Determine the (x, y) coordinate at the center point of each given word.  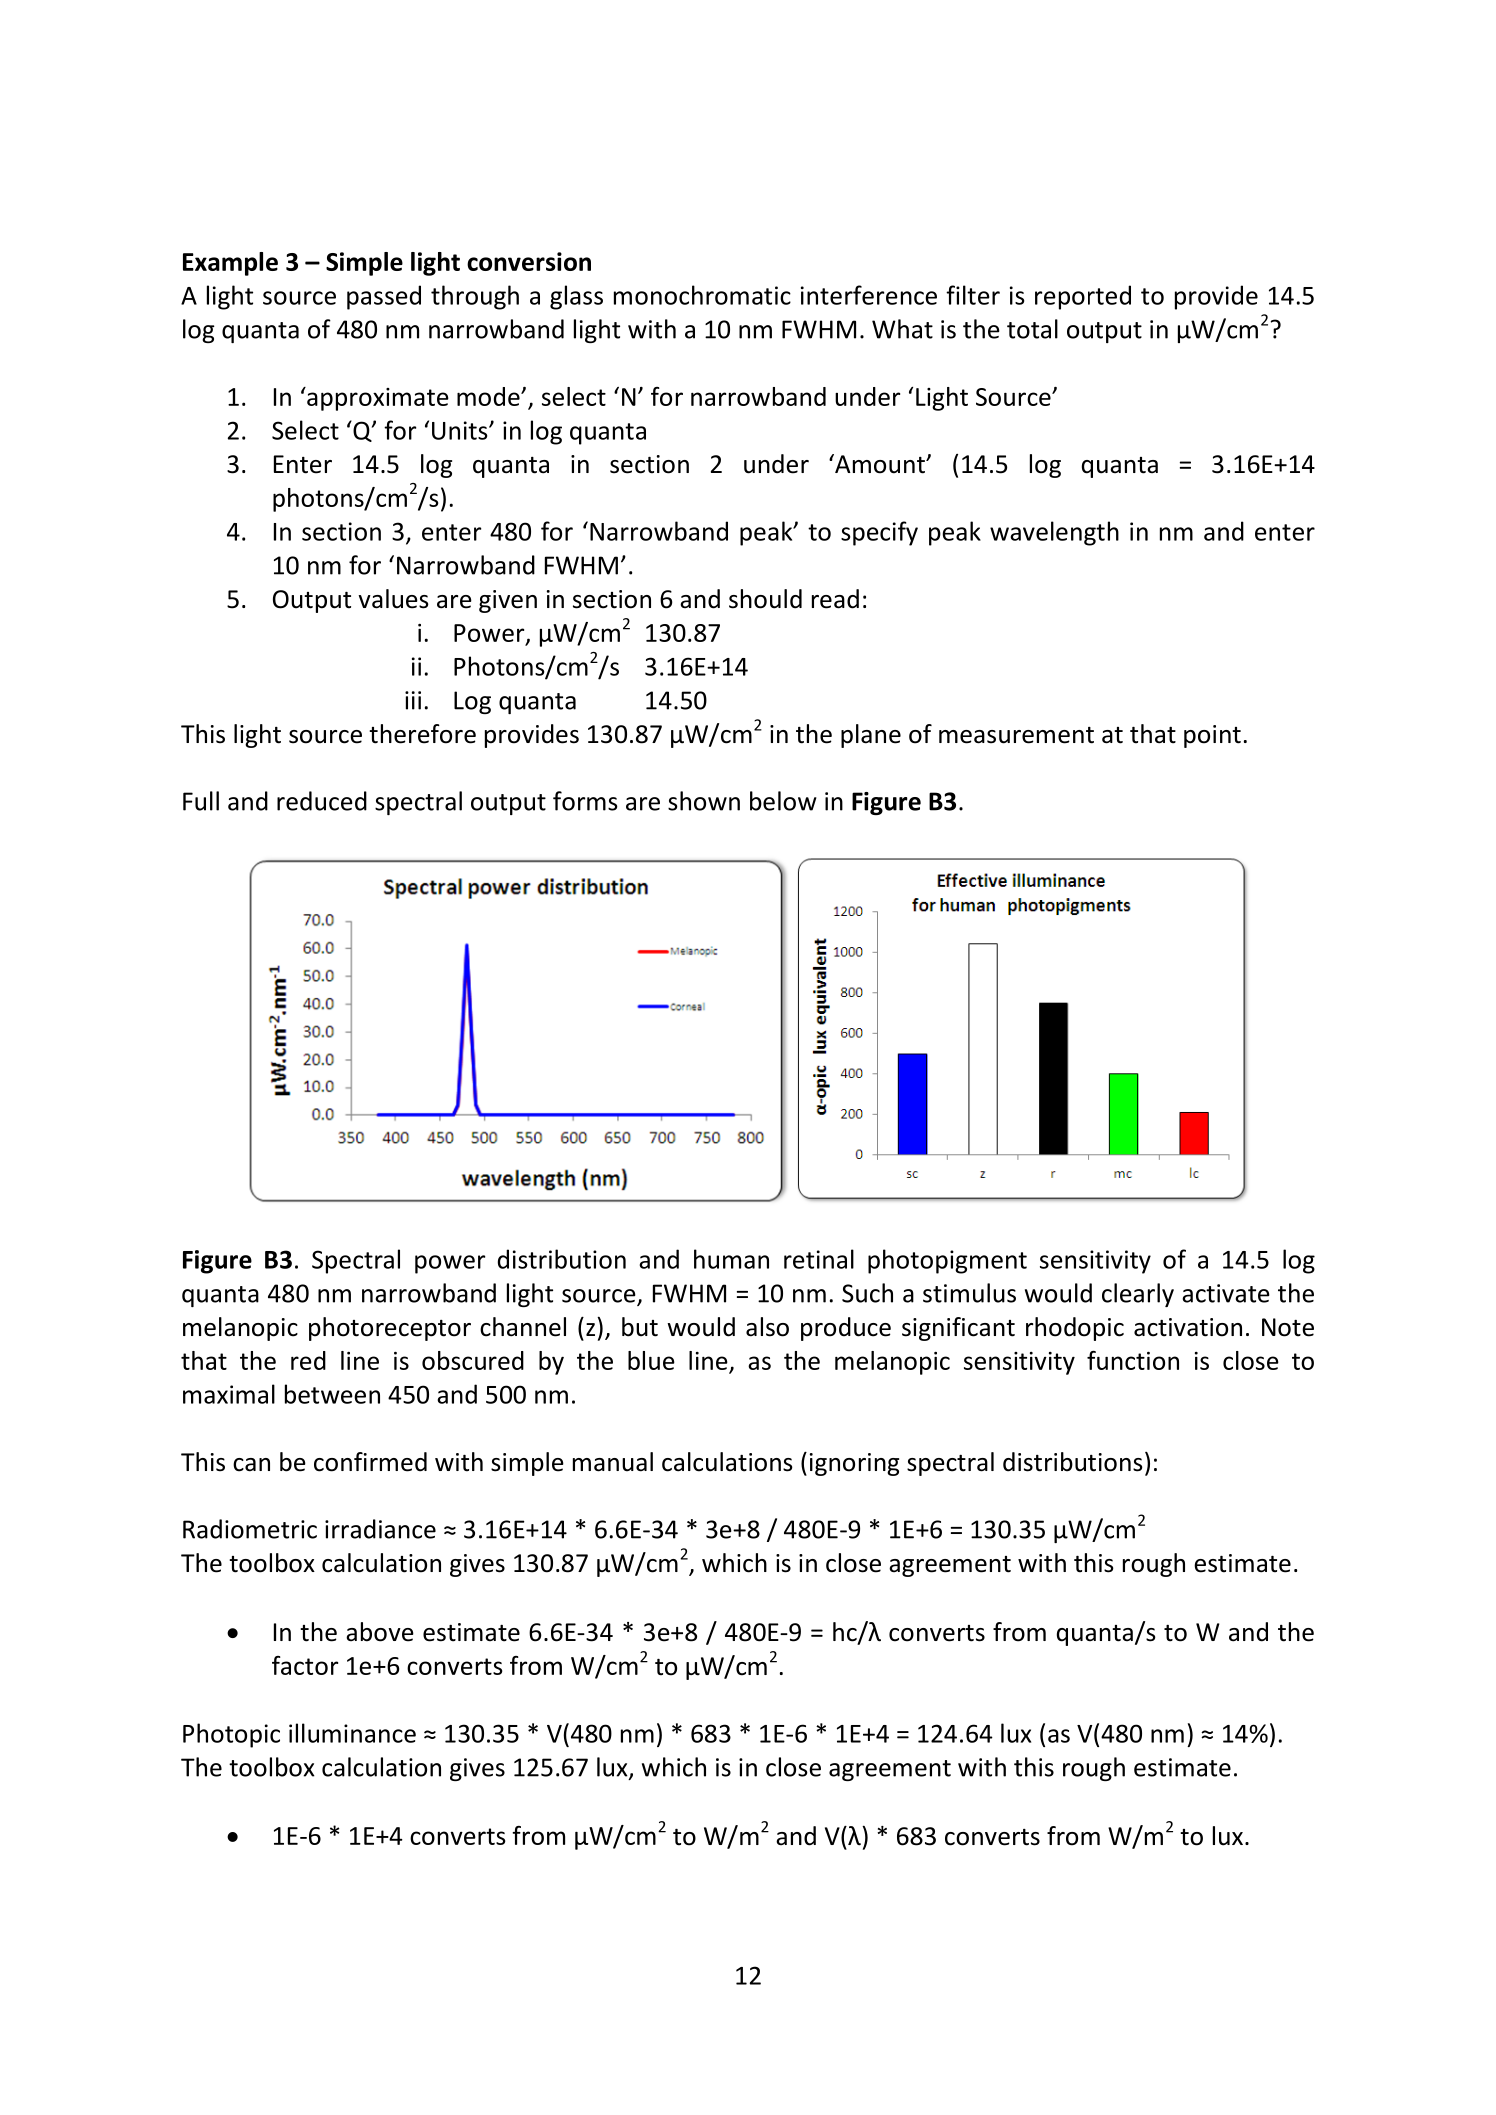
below (783, 801)
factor (305, 1665)
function (1133, 1360)
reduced (322, 801)
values (393, 599)
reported (1083, 297)
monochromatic (702, 295)
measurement (1016, 735)
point (1212, 736)
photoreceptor (390, 1329)
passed (384, 297)
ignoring (854, 1464)
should (765, 599)
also (767, 1327)
